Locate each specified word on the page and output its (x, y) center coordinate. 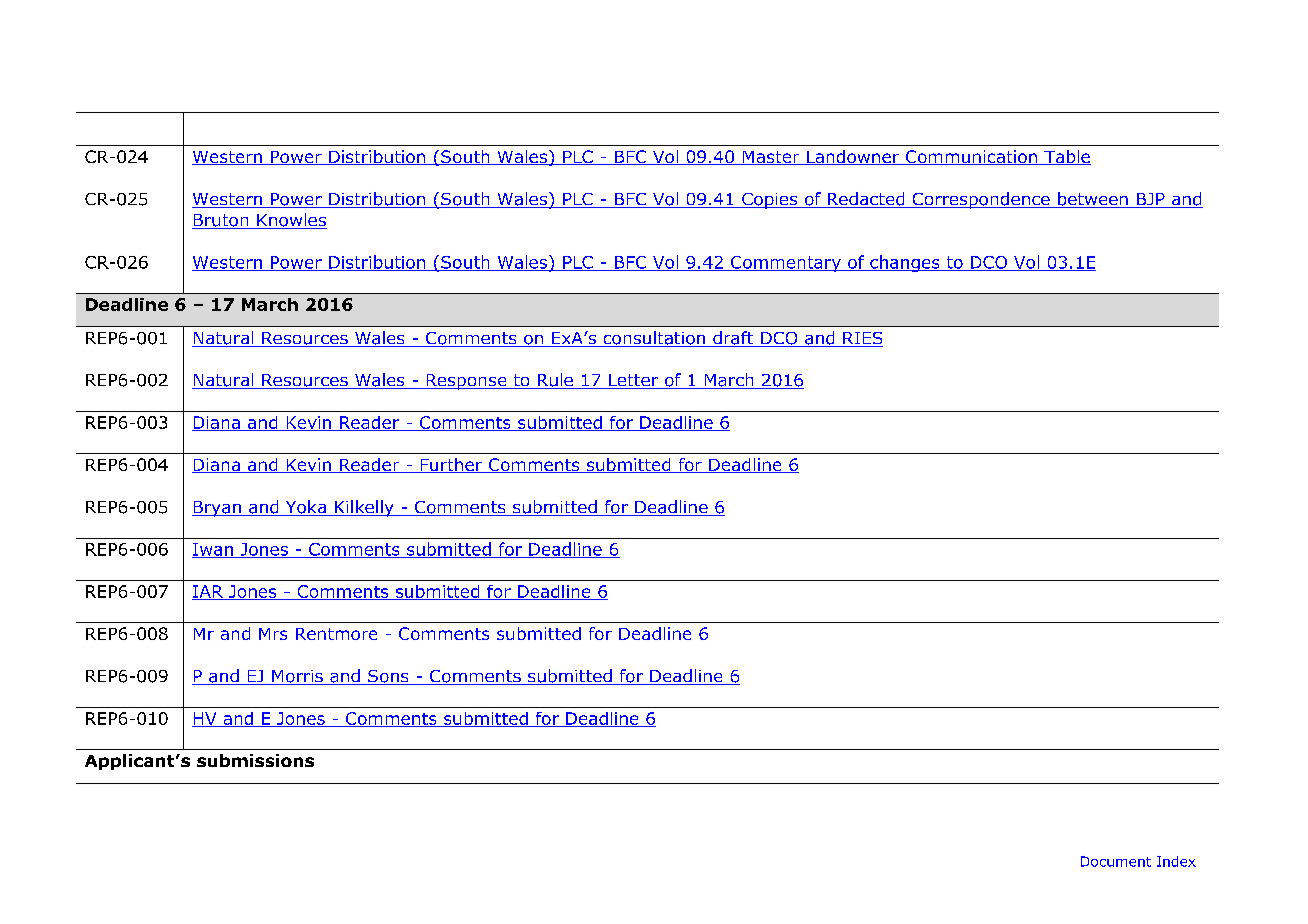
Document (1116, 861)
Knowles (291, 221)
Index (1176, 861)
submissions (255, 760)
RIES (862, 339)
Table (1066, 157)
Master (771, 158)
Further (451, 465)
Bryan (217, 509)
